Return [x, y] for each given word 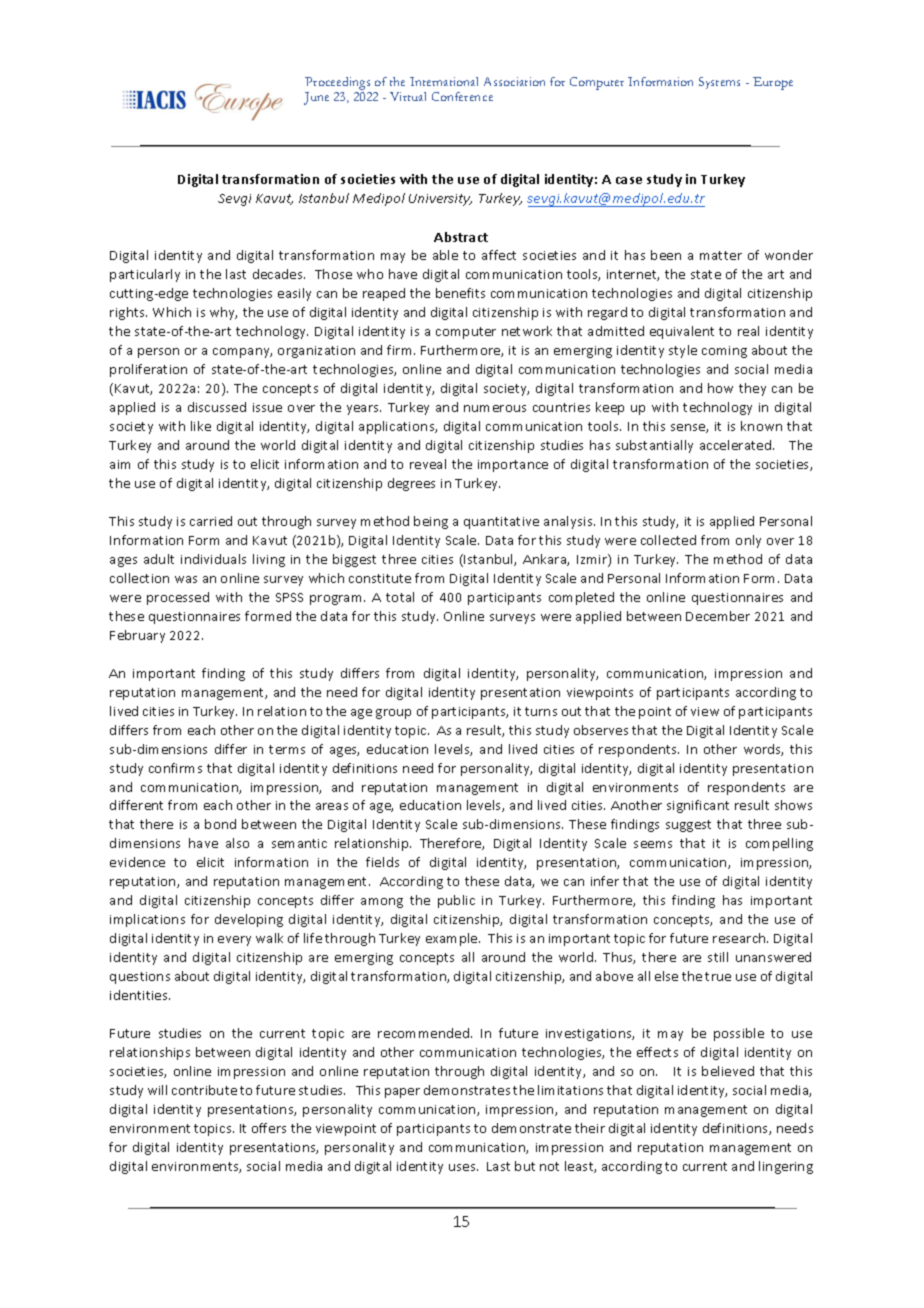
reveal [428, 464]
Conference [462, 96]
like [201, 426]
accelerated [737, 445]
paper [402, 1093]
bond [220, 824]
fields [382, 862]
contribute [204, 1090]
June [316, 98]
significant [698, 806]
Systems [719, 83]
